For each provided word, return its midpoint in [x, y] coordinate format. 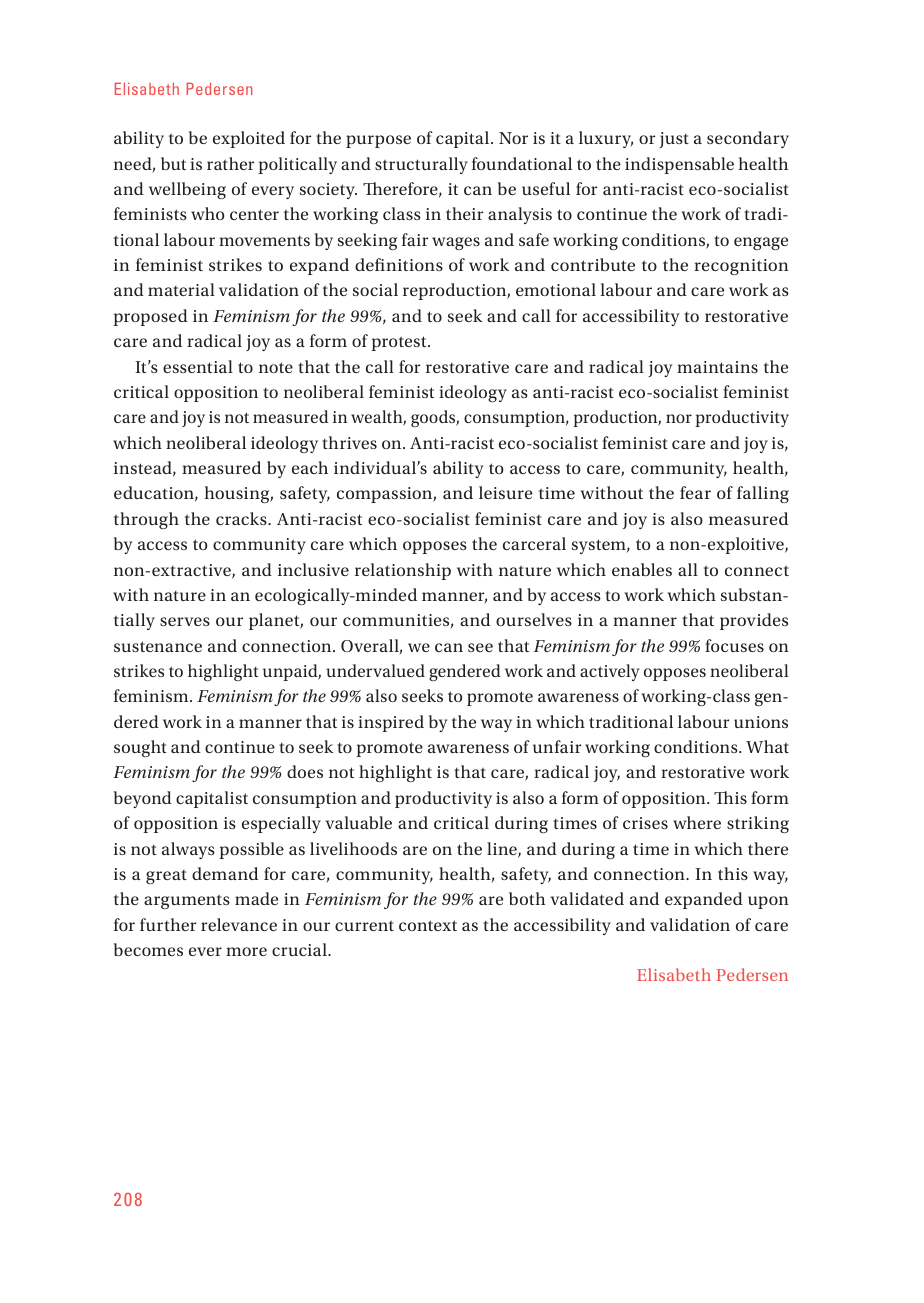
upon [768, 902]
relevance [239, 924]
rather [230, 163]
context [428, 925]
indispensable [679, 165]
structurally [421, 165]
